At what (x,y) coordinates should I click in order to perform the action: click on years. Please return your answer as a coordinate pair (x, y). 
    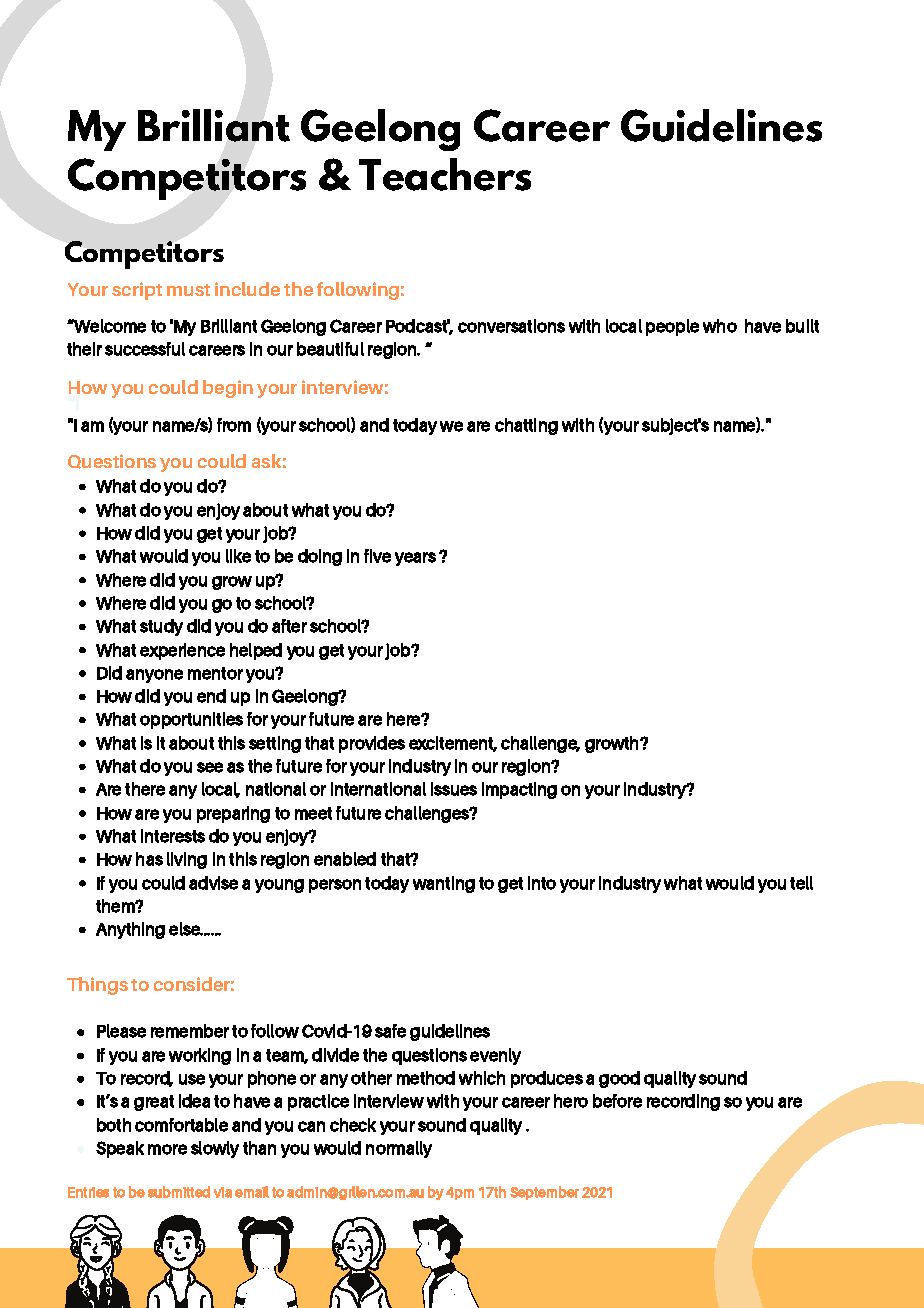
    Looking at the image, I should click on (415, 559).
